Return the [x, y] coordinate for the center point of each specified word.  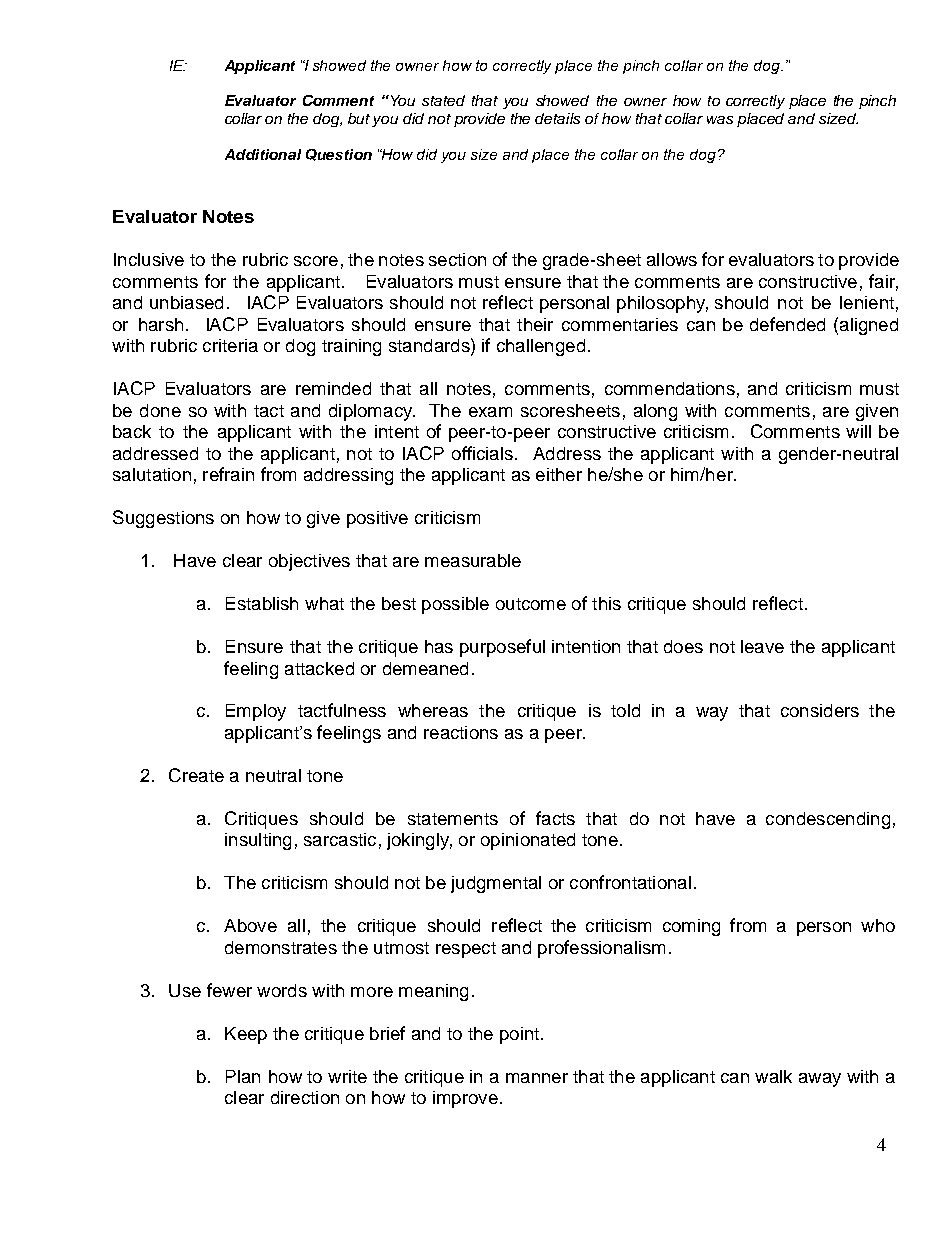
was [720, 120]
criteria [230, 345]
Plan [243, 1076]
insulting [258, 841]
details [557, 118]
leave [762, 646]
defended [787, 324]
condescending [828, 820]
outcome [531, 604]
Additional [263, 154]
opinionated [528, 841]
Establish [262, 603]
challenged [541, 347]
